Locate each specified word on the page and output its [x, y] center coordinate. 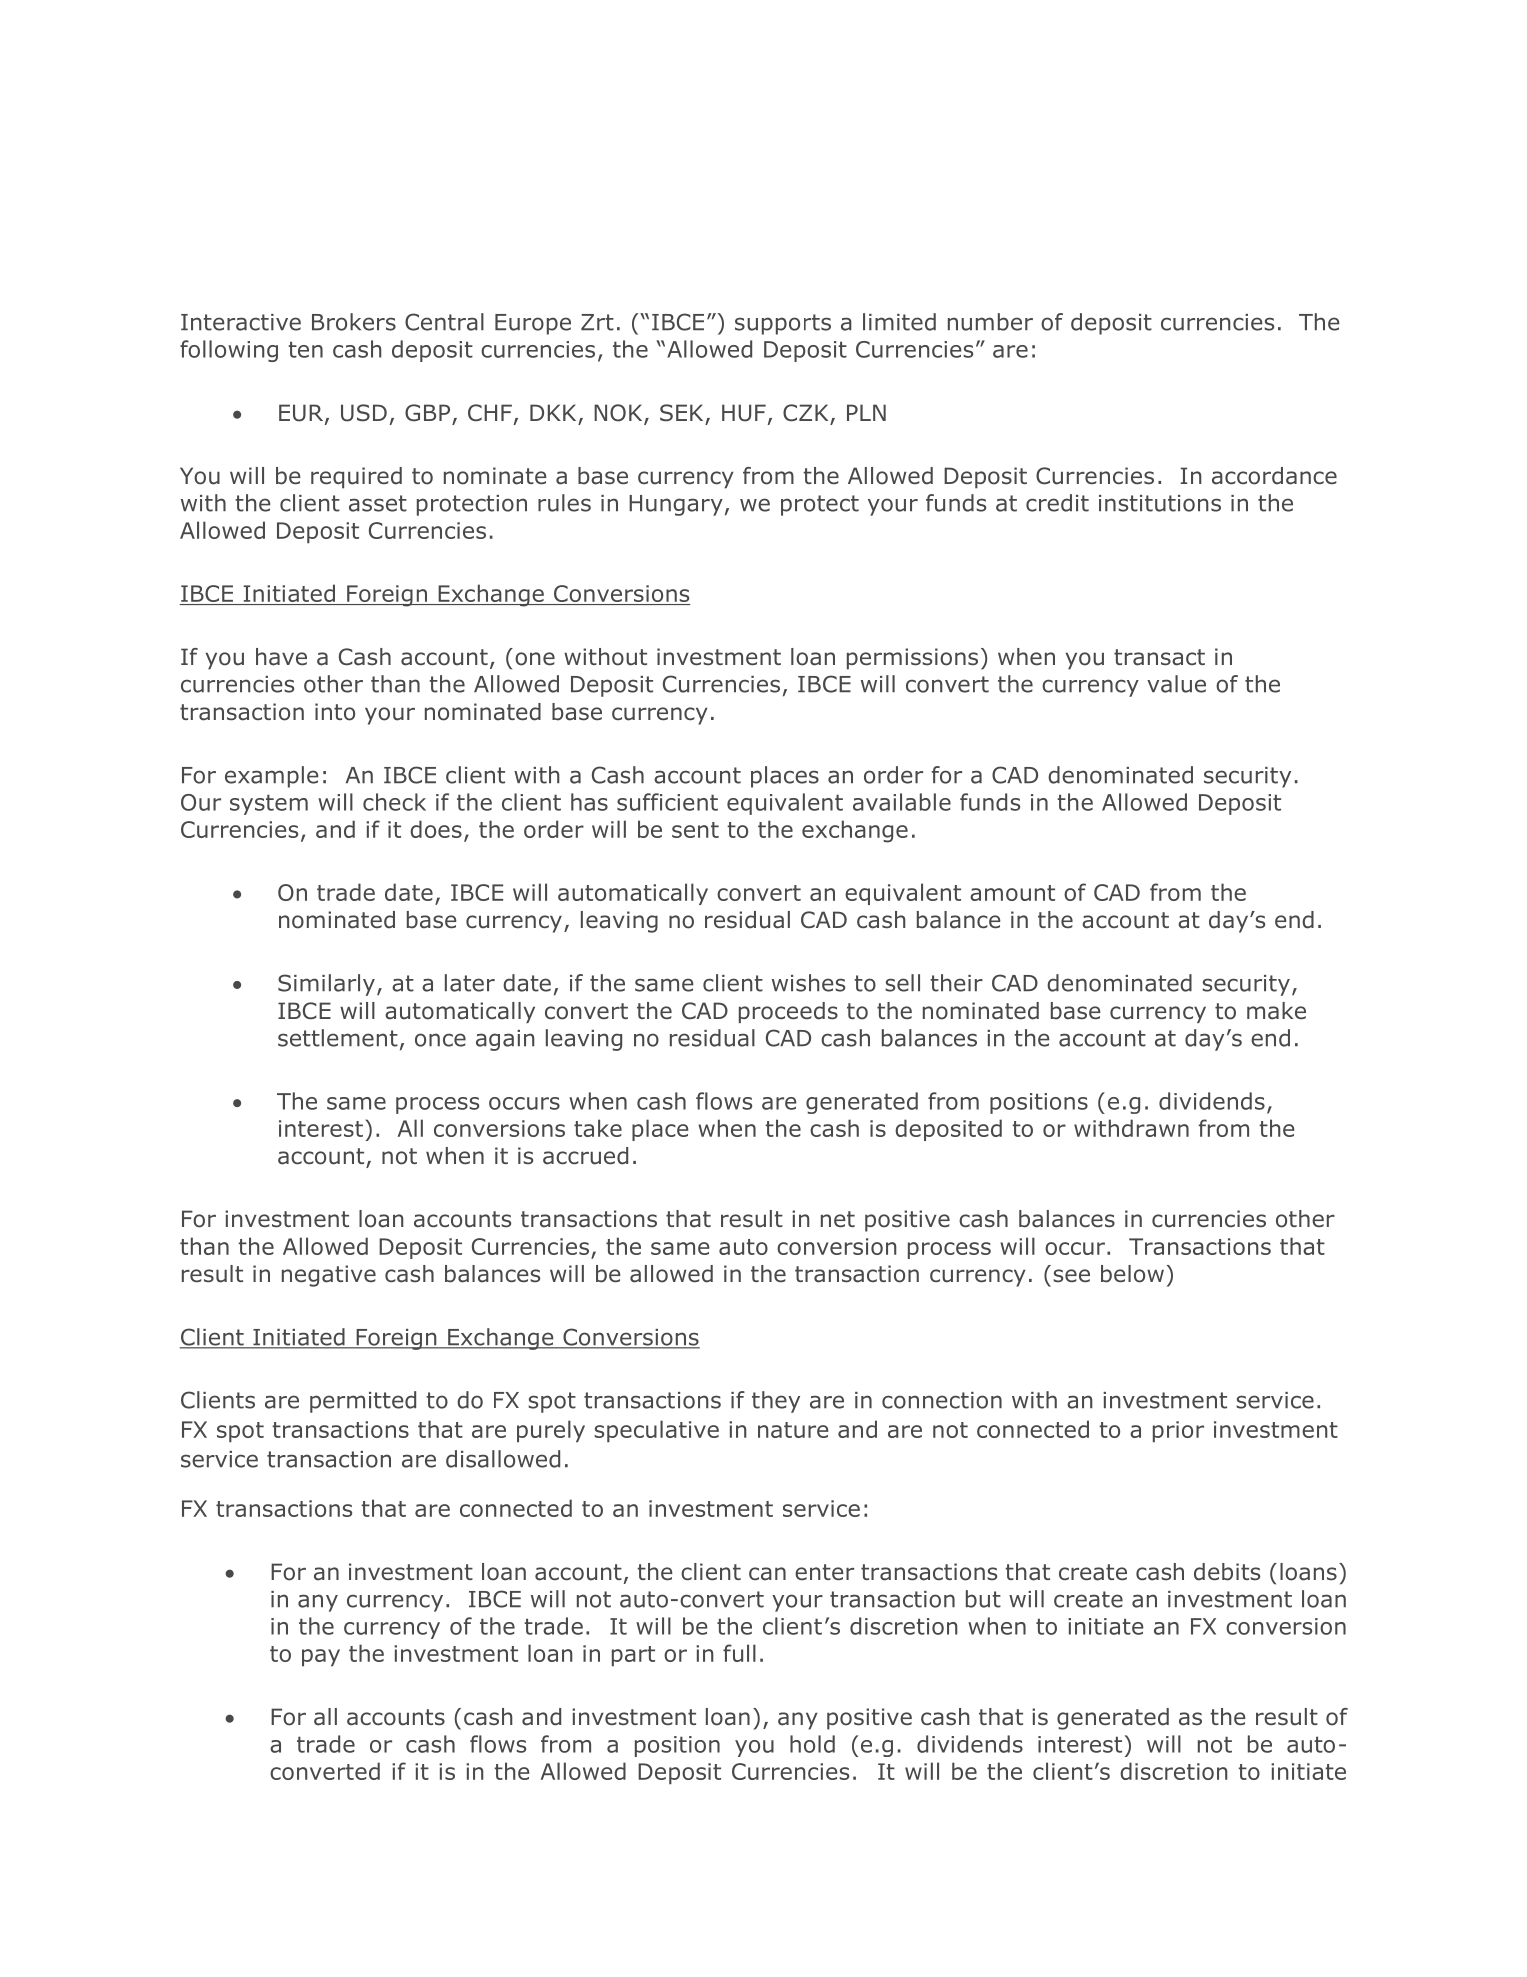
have [281, 657]
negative [329, 1276]
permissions [912, 659]
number [990, 322]
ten [305, 349]
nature [793, 1430]
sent [695, 830]
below [1132, 1274]
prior [1178, 1432]
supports [783, 324]
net [838, 1219]
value [1176, 684]
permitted [363, 1402]
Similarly [326, 985]
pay [321, 1658]
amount [1012, 893]
